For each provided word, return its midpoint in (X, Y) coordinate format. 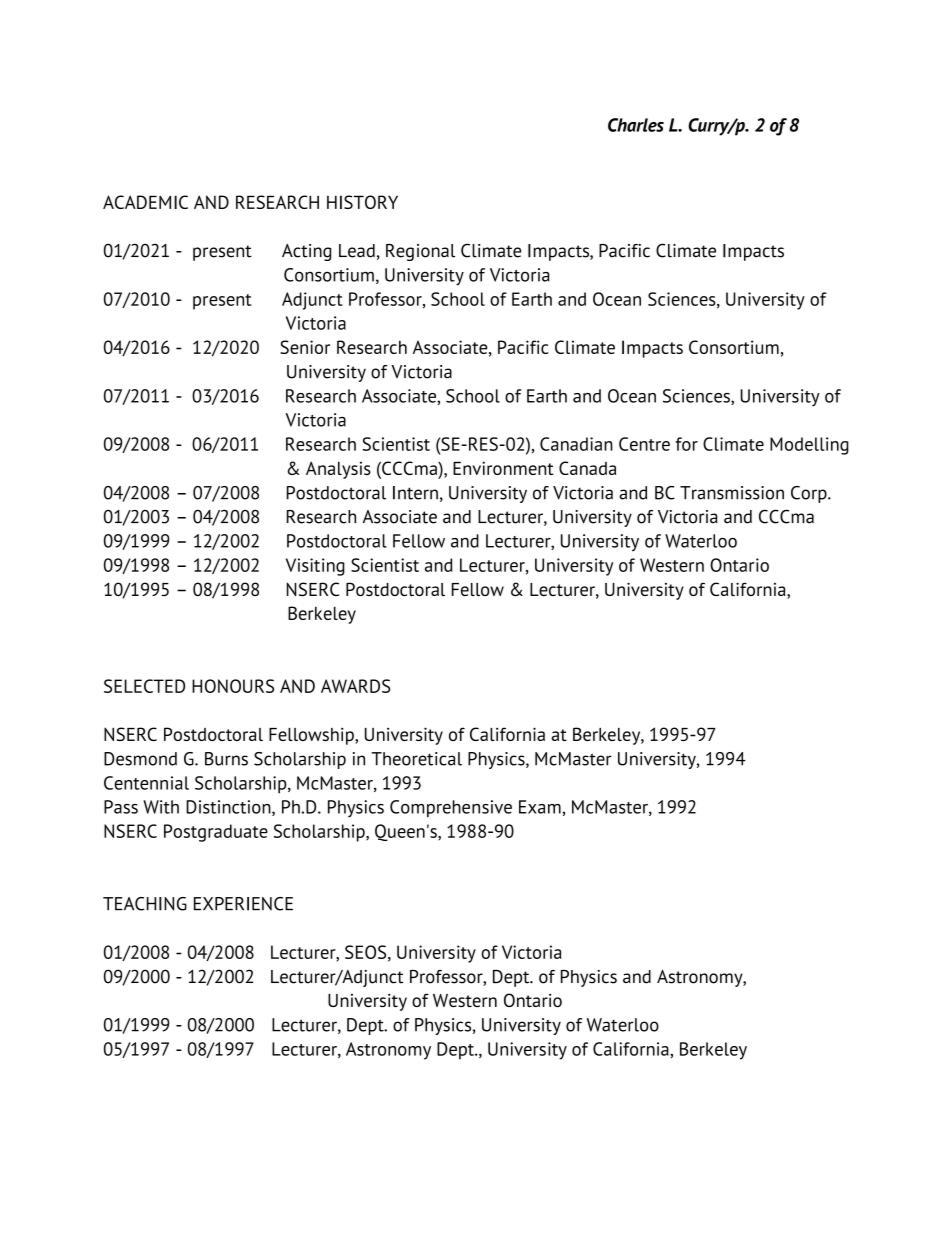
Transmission (732, 493)
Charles (636, 125)
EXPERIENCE (243, 904)
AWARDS (356, 686)
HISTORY (362, 202)
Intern (415, 493)
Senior (305, 347)
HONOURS (233, 686)
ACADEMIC (145, 202)
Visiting (315, 567)
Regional (420, 252)
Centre (644, 444)
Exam (540, 807)
